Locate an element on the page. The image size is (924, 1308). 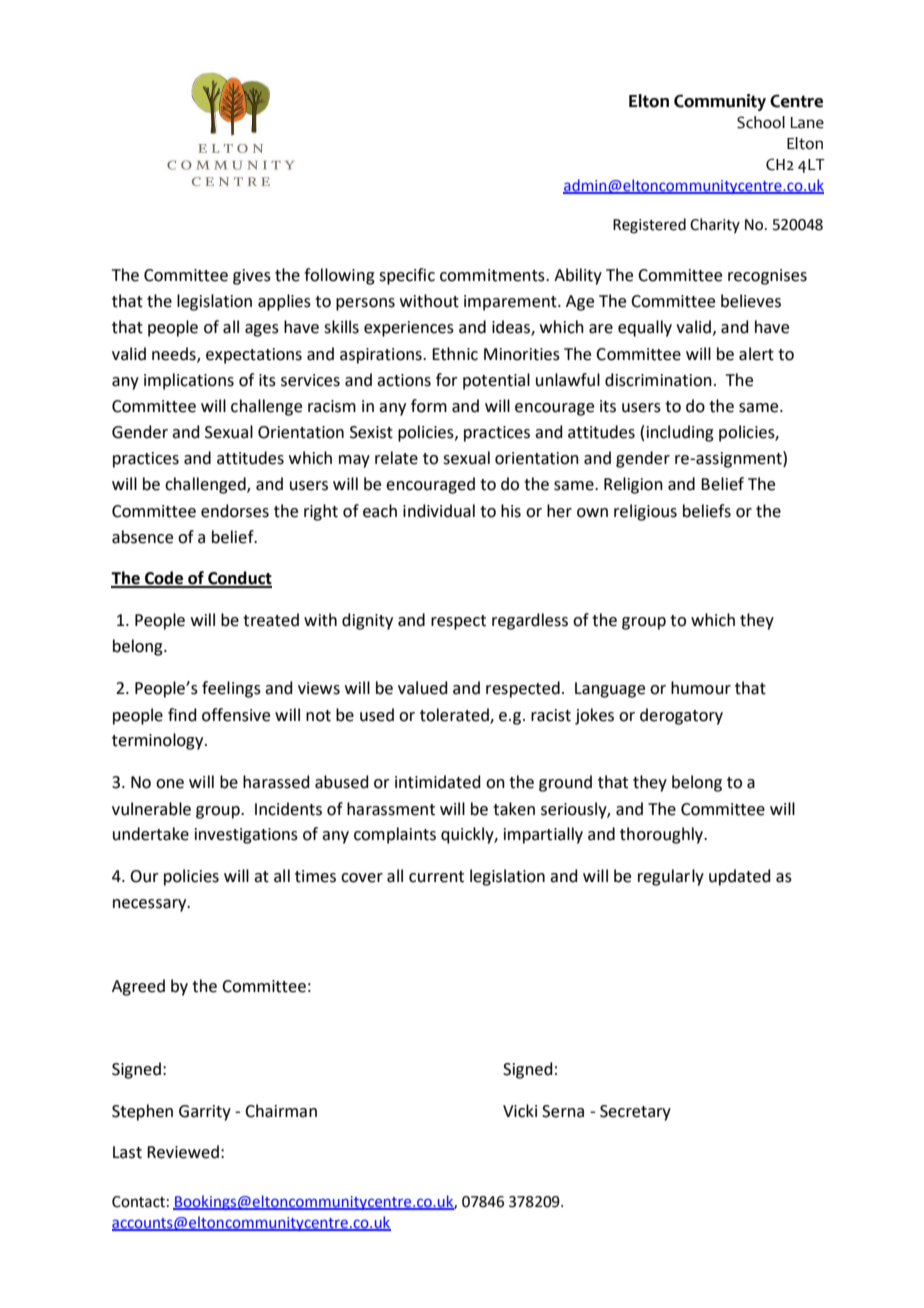
humour is located at coordinates (701, 688).
